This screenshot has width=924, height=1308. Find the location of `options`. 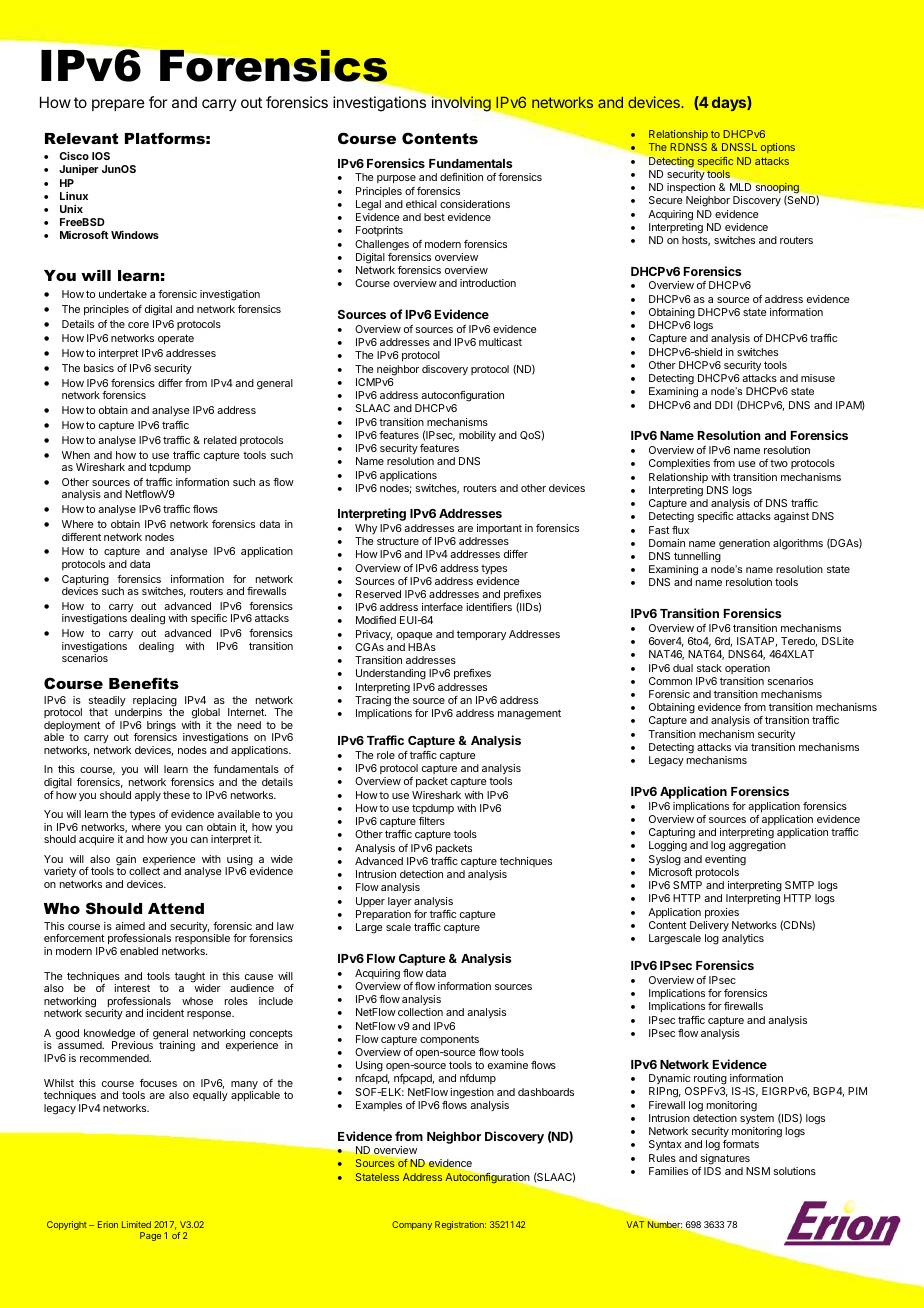

options is located at coordinates (778, 148).
